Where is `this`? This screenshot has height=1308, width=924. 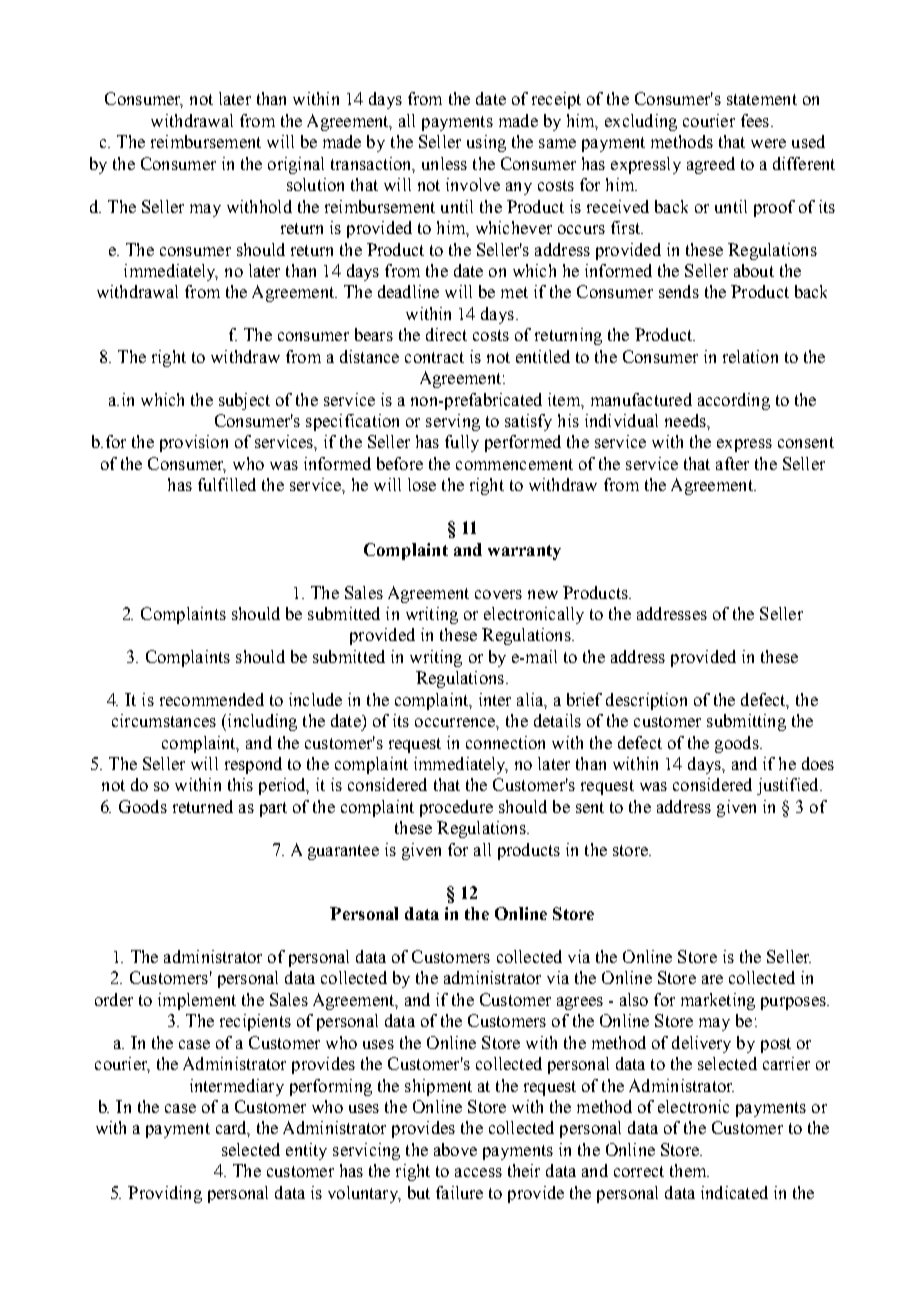 this is located at coordinates (240, 784).
